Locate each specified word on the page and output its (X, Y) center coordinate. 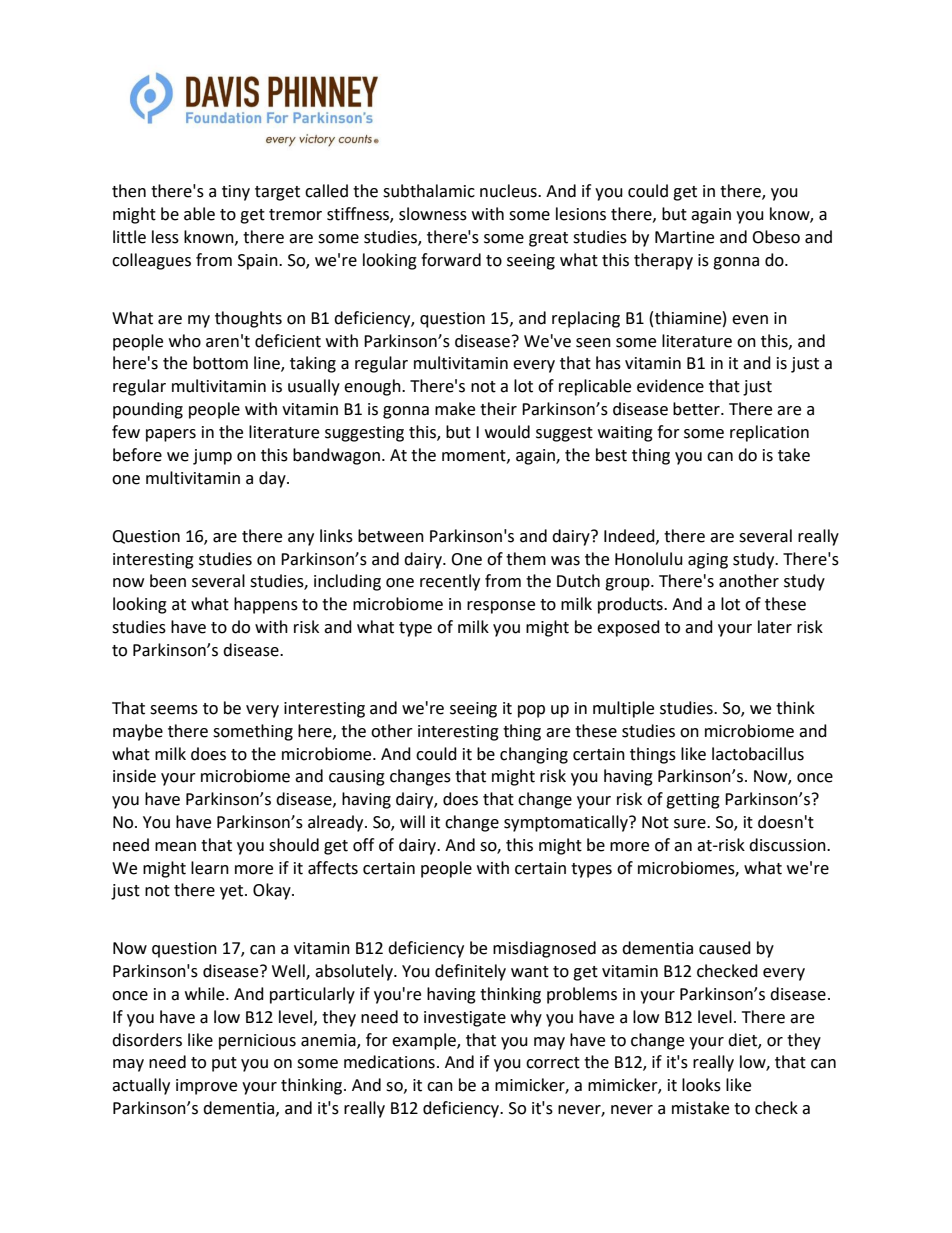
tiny (236, 193)
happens (266, 605)
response (501, 607)
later (775, 627)
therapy (663, 261)
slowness (433, 214)
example (425, 1041)
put (224, 1064)
